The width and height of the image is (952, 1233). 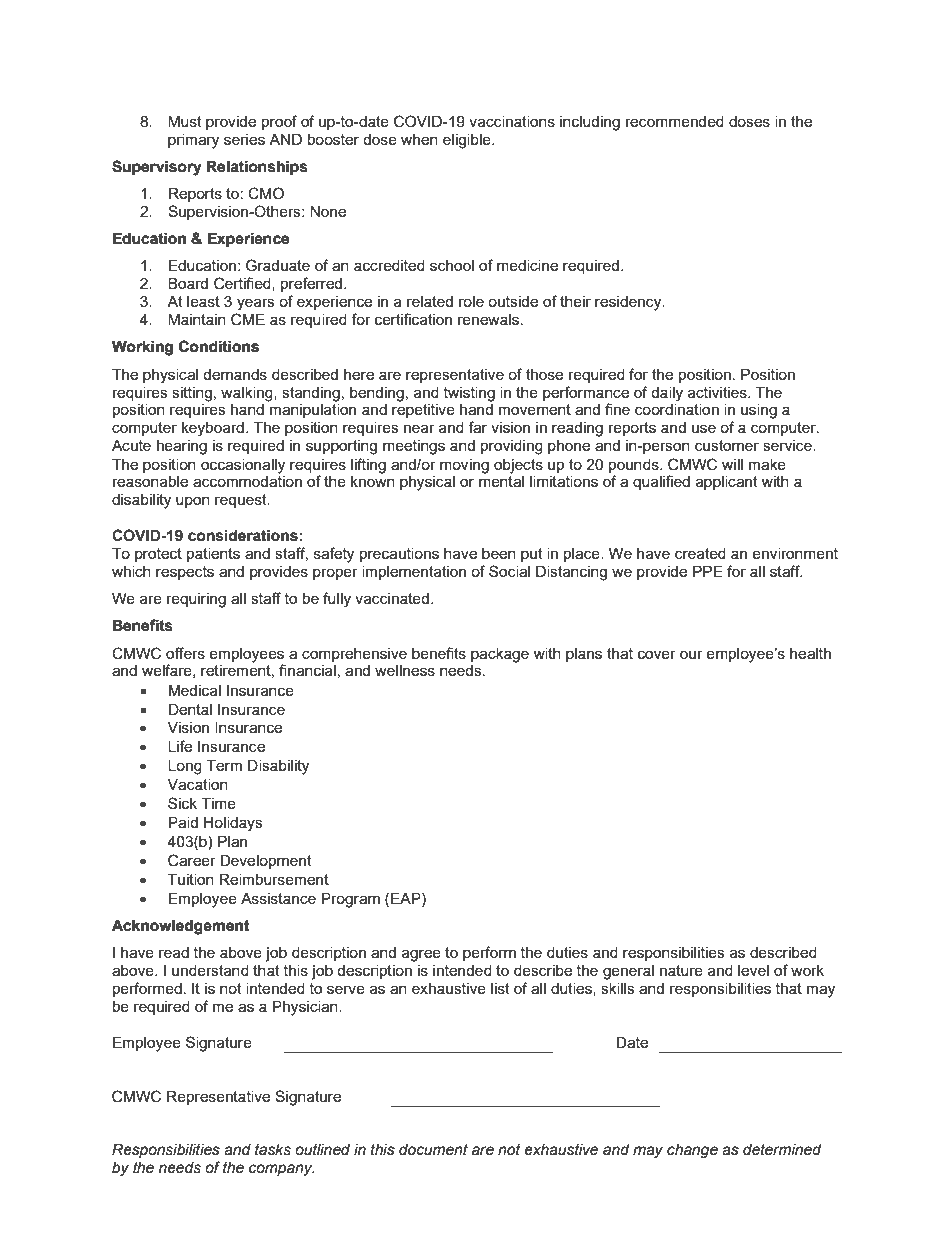 I want to click on change, so click(x=692, y=1151).
